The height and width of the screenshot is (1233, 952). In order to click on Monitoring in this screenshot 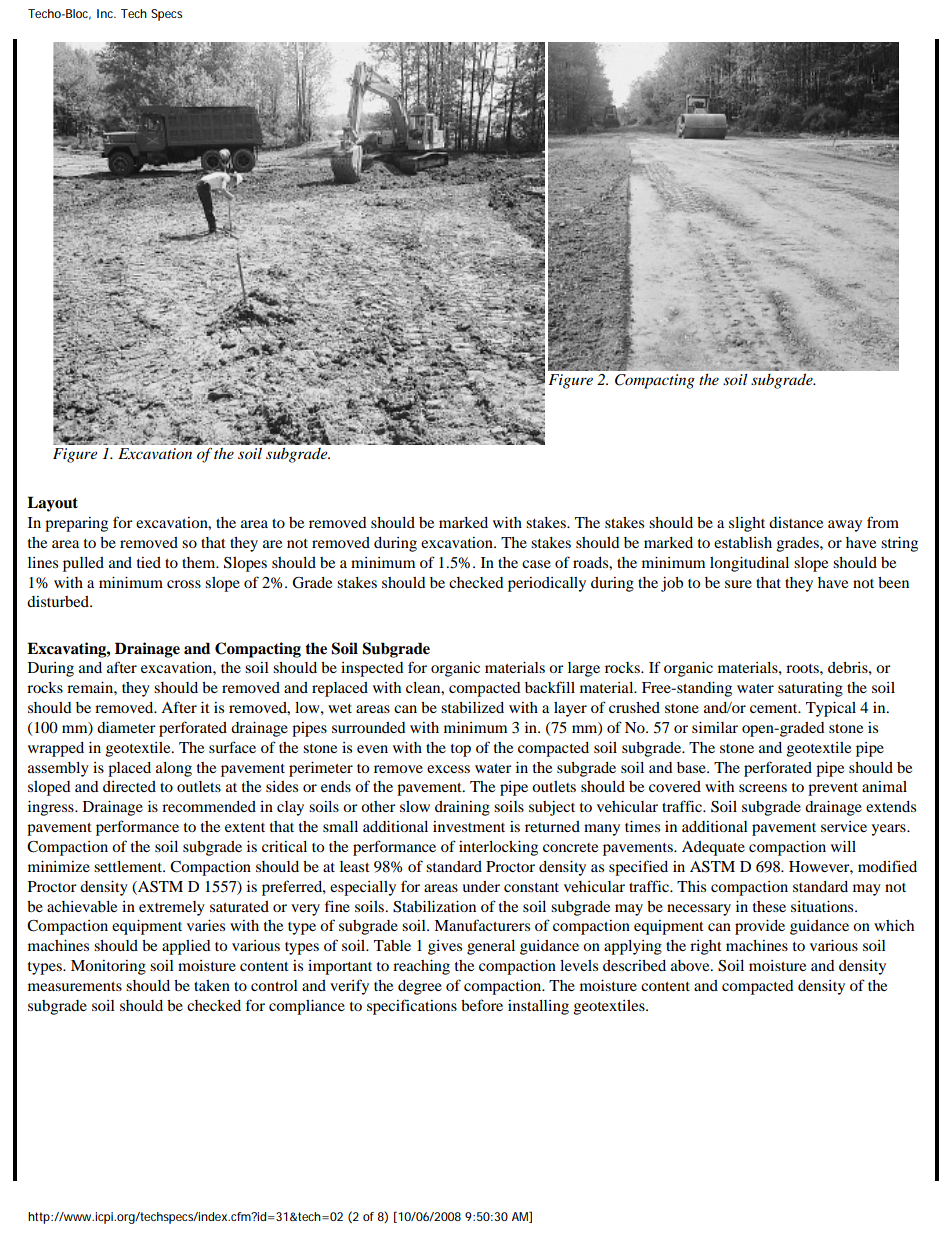, I will do `click(108, 967)`.
